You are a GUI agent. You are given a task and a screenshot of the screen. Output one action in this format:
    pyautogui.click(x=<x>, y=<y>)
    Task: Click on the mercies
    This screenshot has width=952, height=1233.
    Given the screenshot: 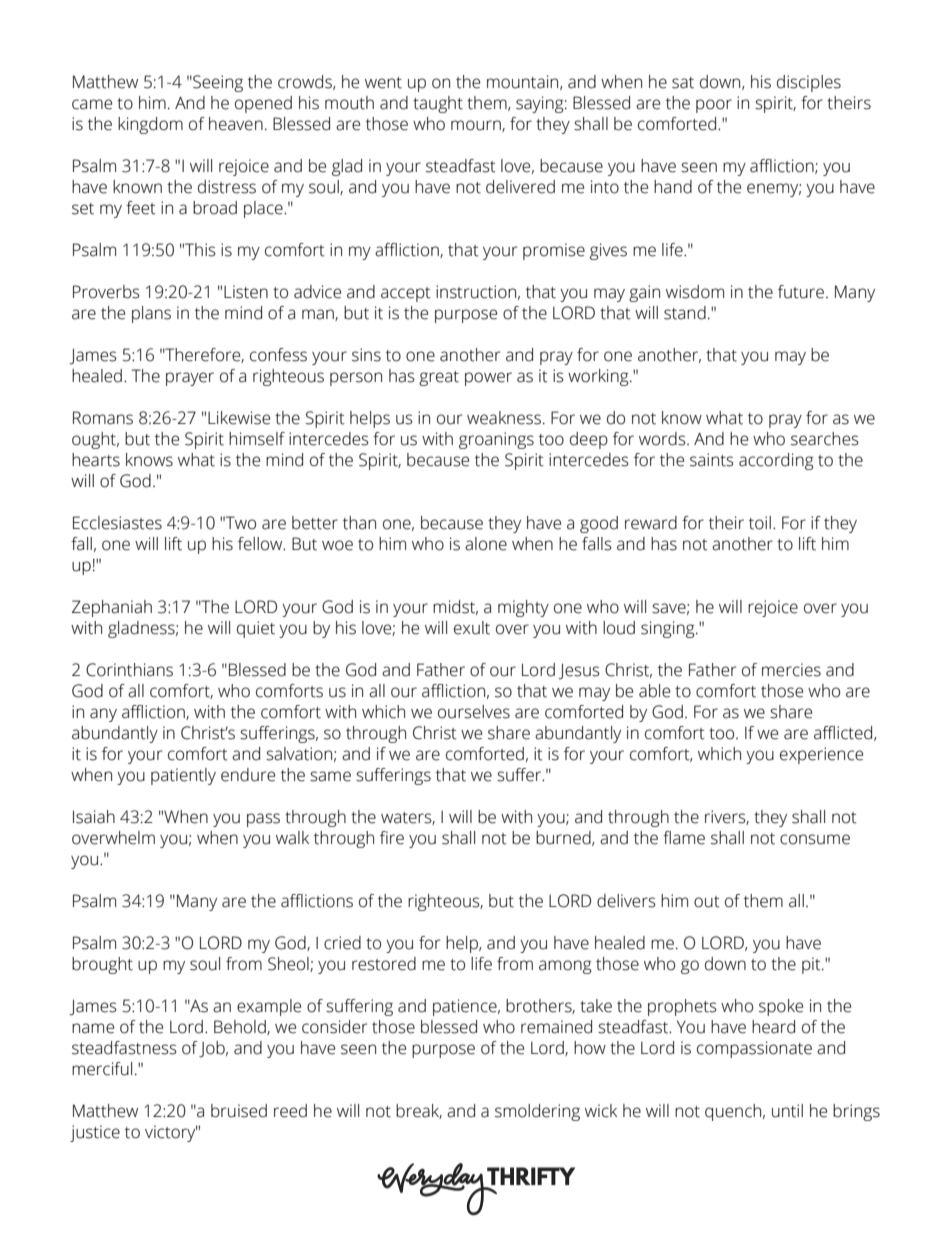 What is the action you would take?
    pyautogui.click(x=791, y=670)
